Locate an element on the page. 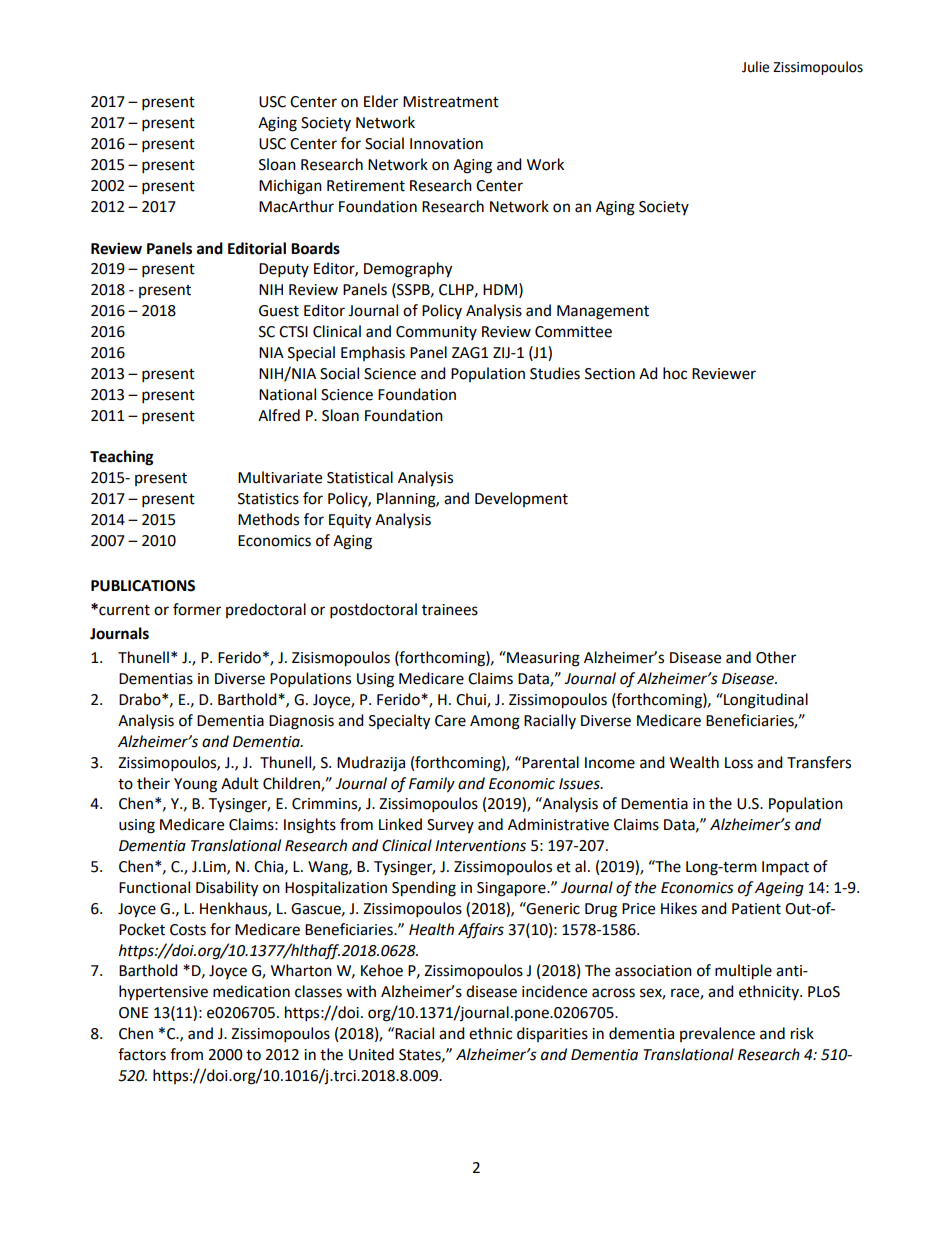 The height and width of the page is (1233, 952). Other is located at coordinates (776, 657).
